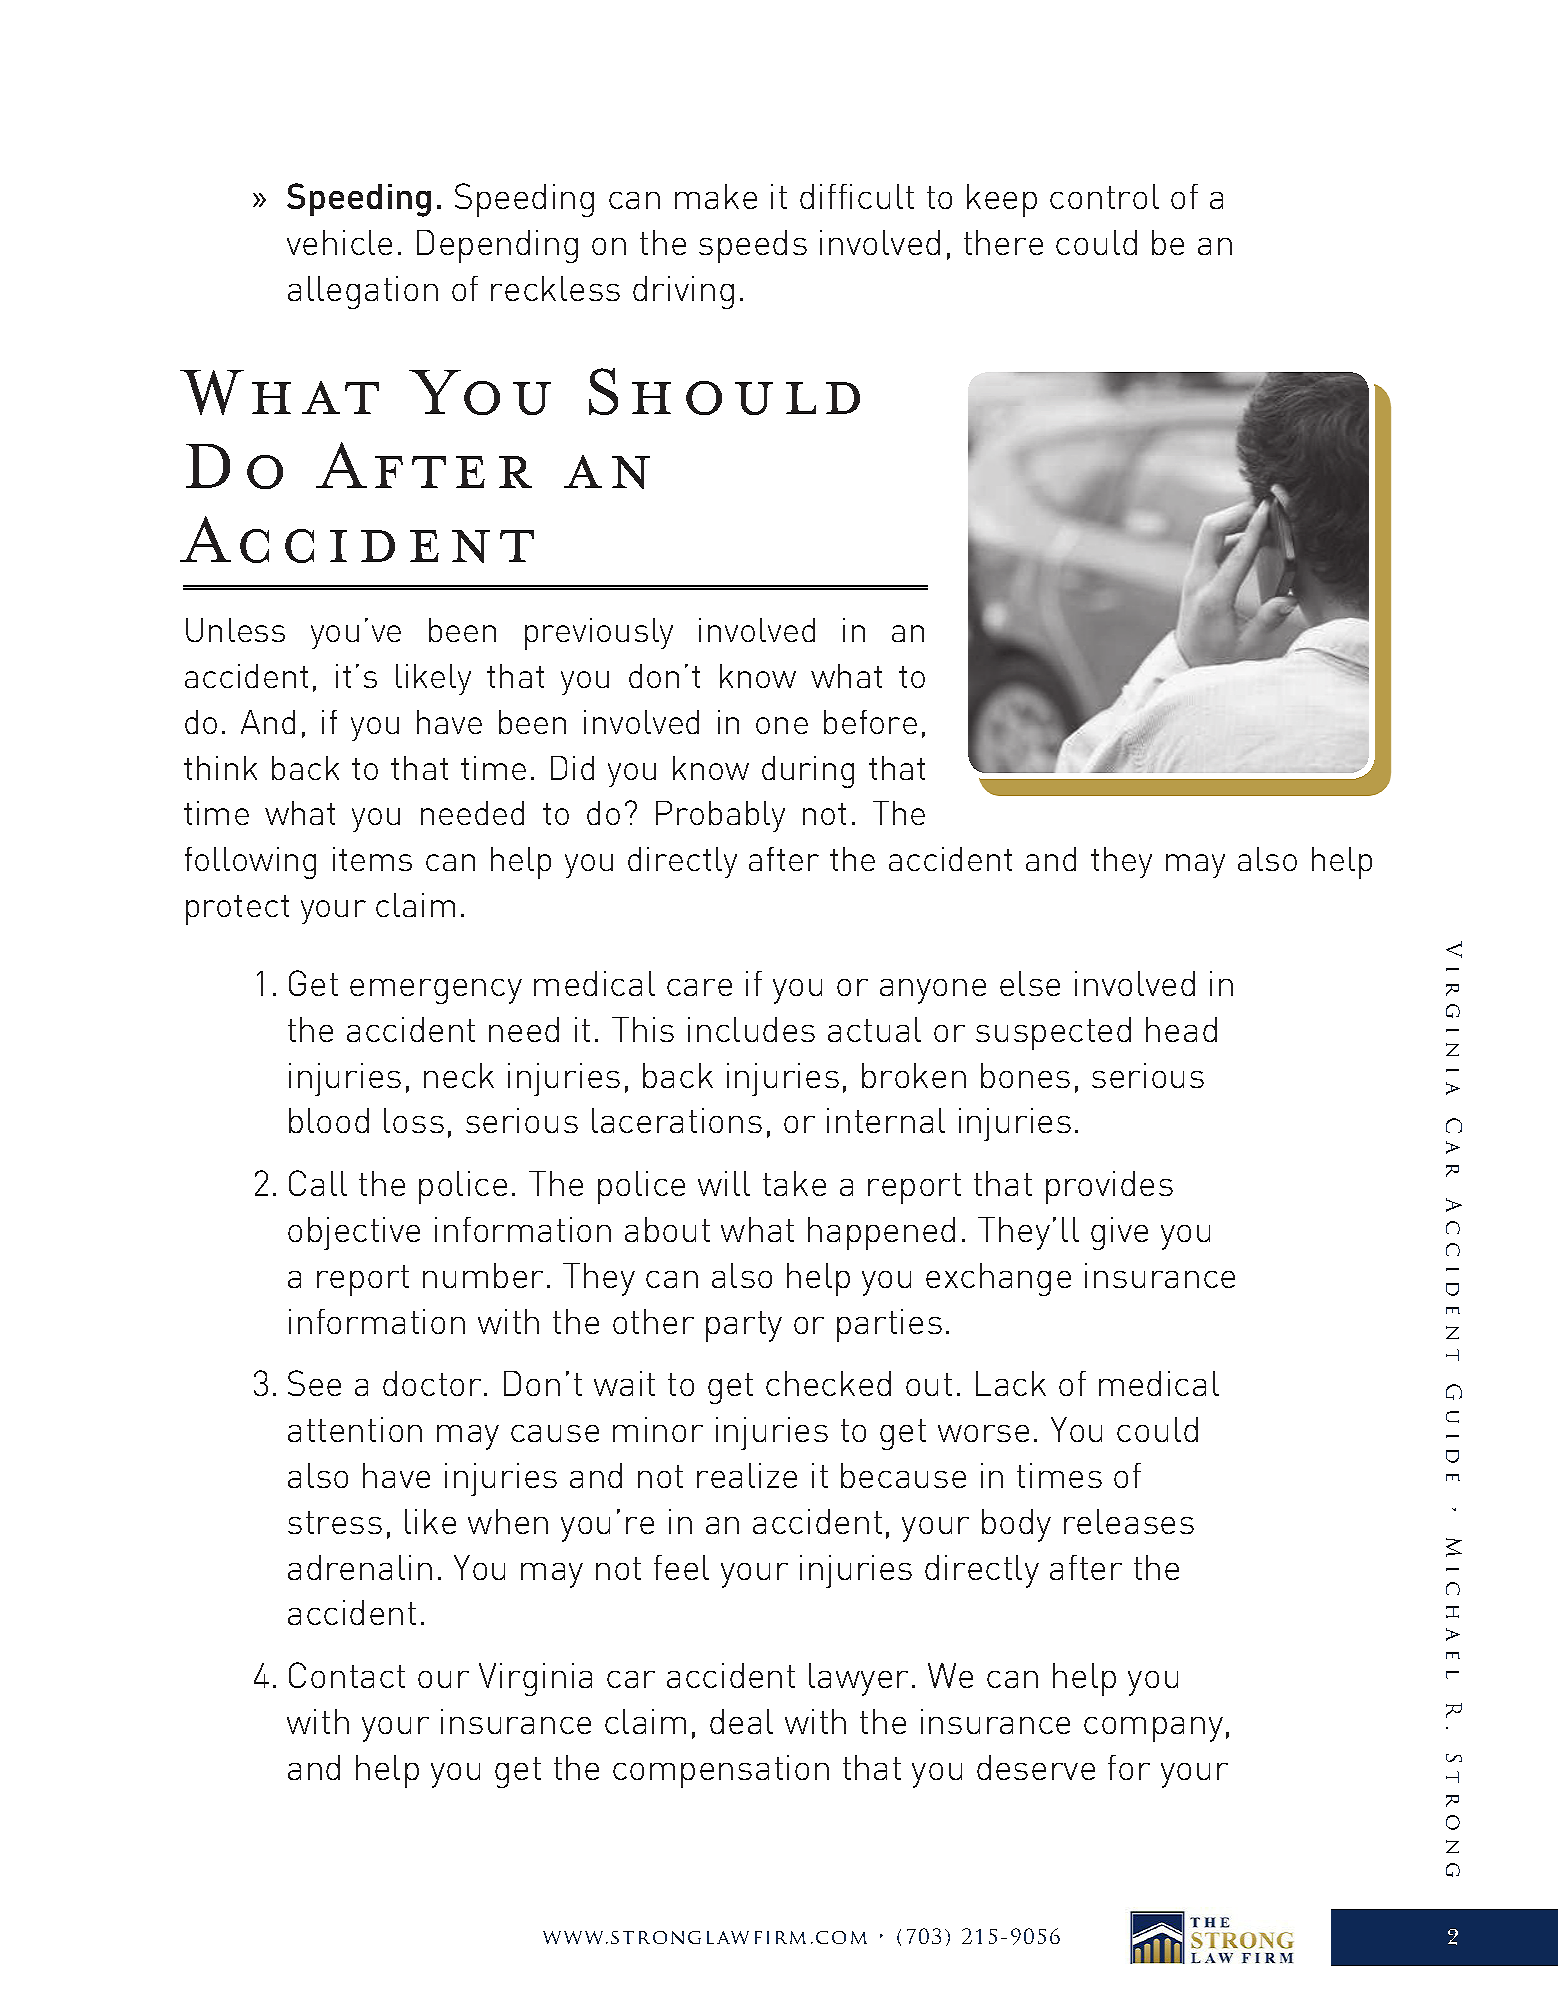  Describe the element at coordinates (741, 1721) in the document. I see `deal` at that location.
